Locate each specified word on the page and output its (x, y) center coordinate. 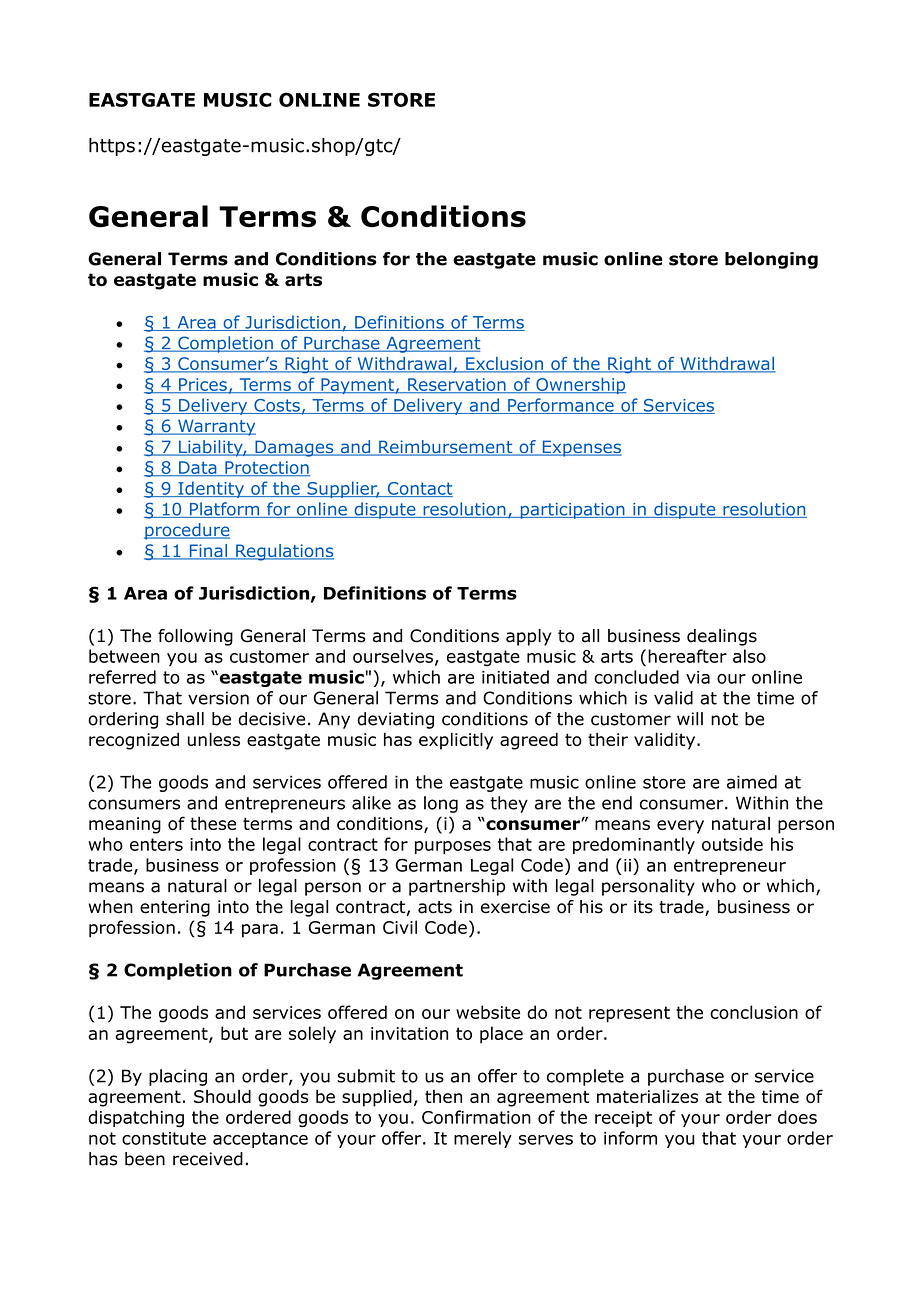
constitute (164, 1138)
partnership (457, 887)
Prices (203, 385)
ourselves (394, 657)
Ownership (580, 385)
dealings (722, 637)
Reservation (457, 385)
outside (732, 844)
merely (483, 1139)
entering (175, 908)
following (195, 637)
